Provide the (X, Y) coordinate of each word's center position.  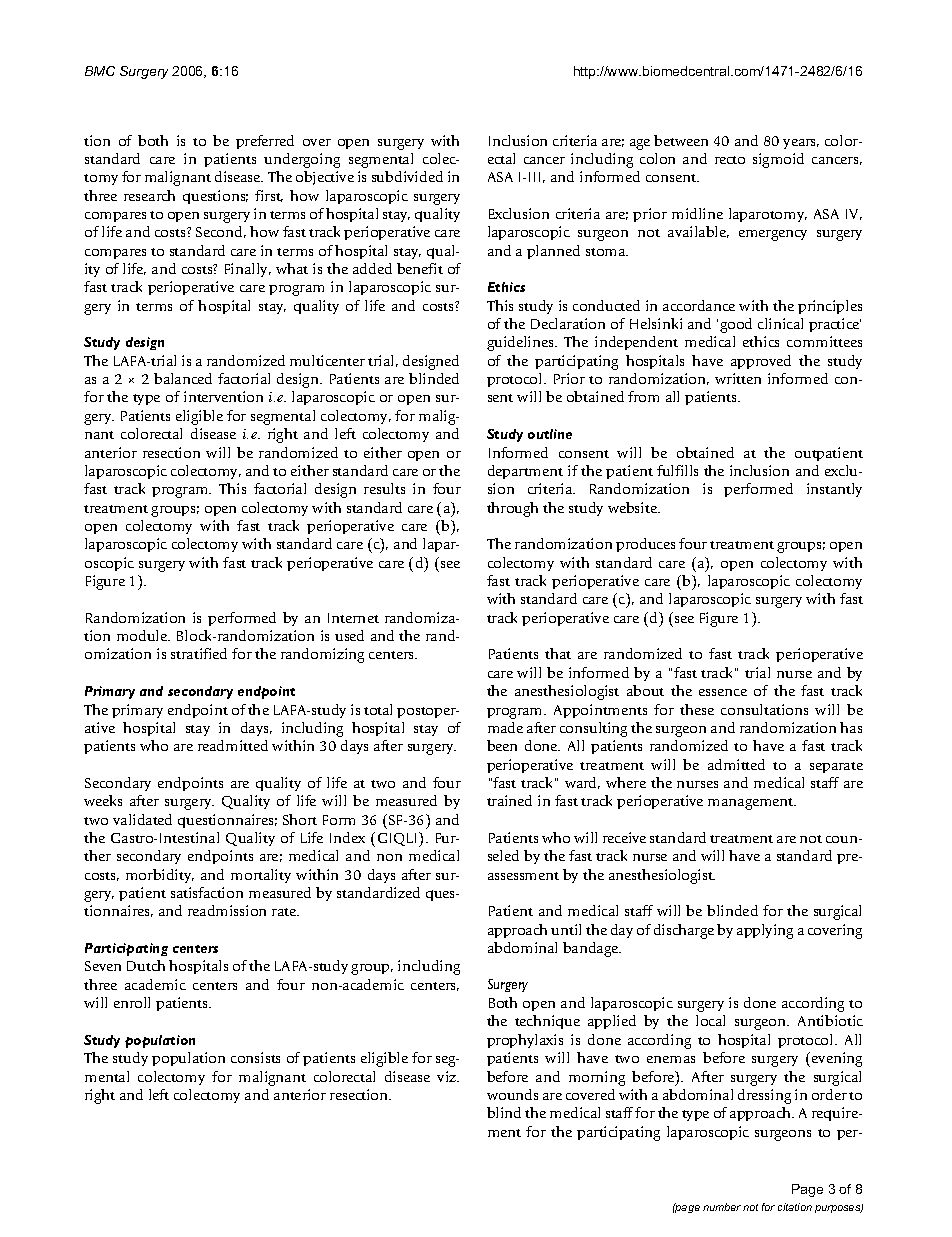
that (558, 653)
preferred (265, 142)
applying (765, 931)
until (566, 929)
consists (255, 1057)
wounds (512, 1094)
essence (723, 692)
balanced (183, 378)
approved (761, 362)
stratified (199, 653)
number (722, 1207)
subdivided (407, 176)
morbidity (160, 876)
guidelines (521, 343)
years (801, 144)
